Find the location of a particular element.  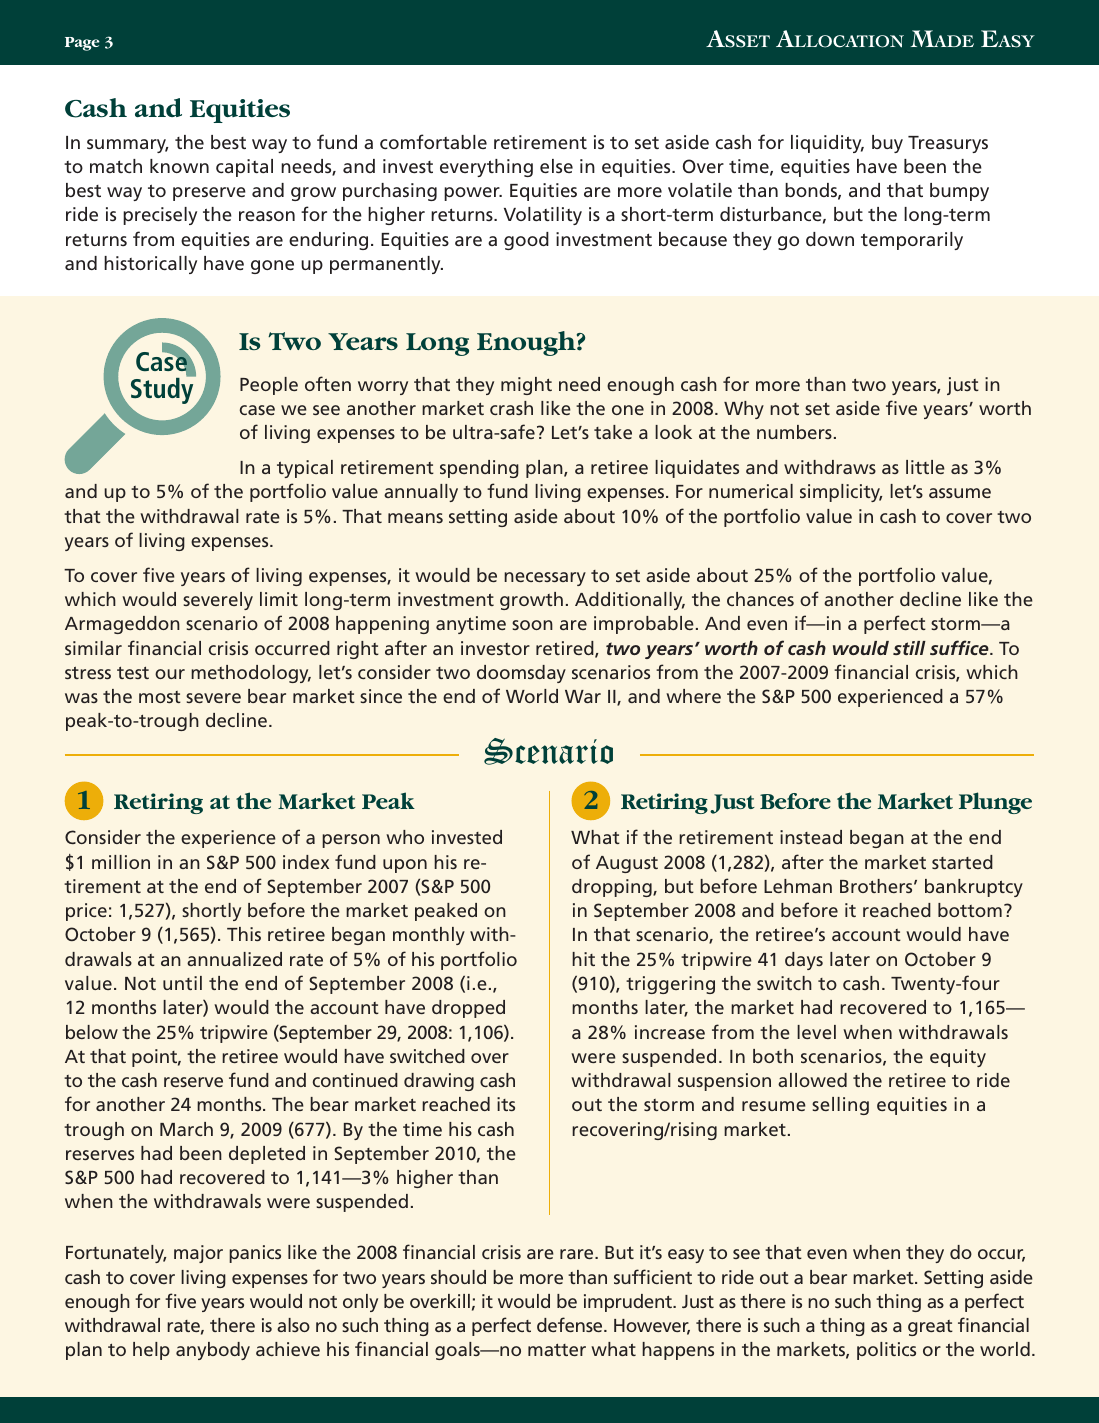

known is located at coordinates (179, 166).
